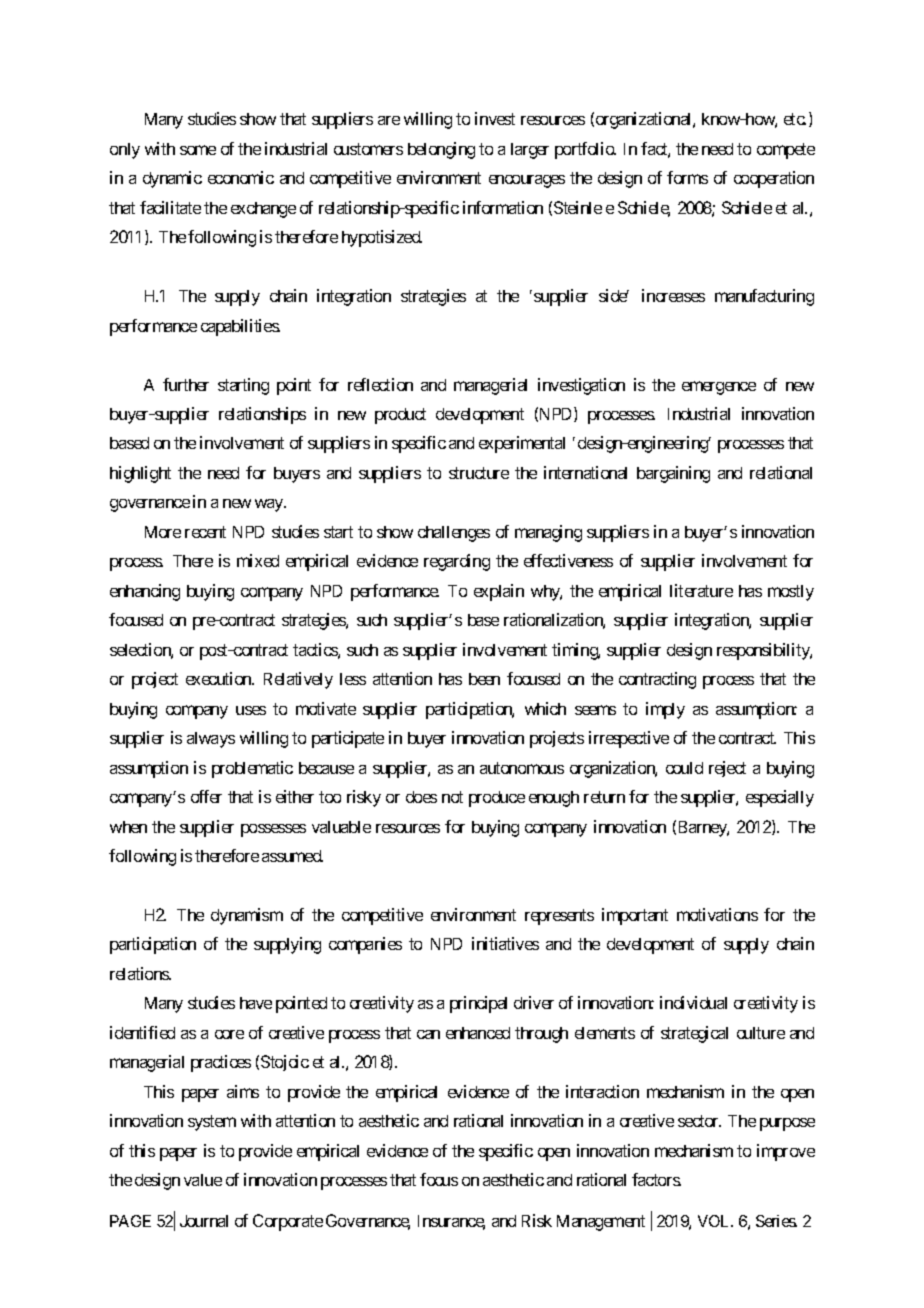 This screenshot has width=924, height=1308. What do you see at coordinates (479, 473) in the screenshot?
I see `structure` at bounding box center [479, 473].
